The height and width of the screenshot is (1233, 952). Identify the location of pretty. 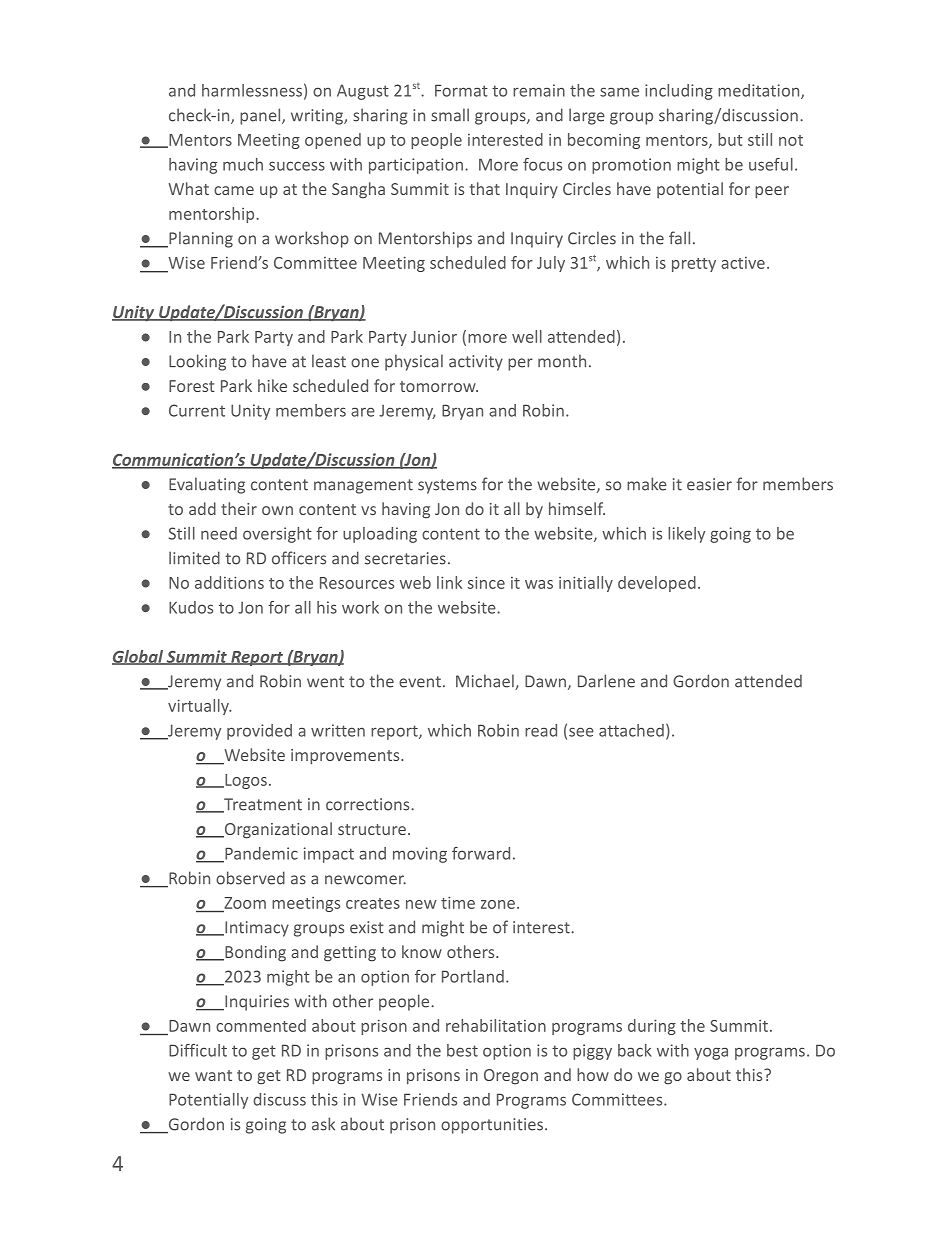
(694, 265).
